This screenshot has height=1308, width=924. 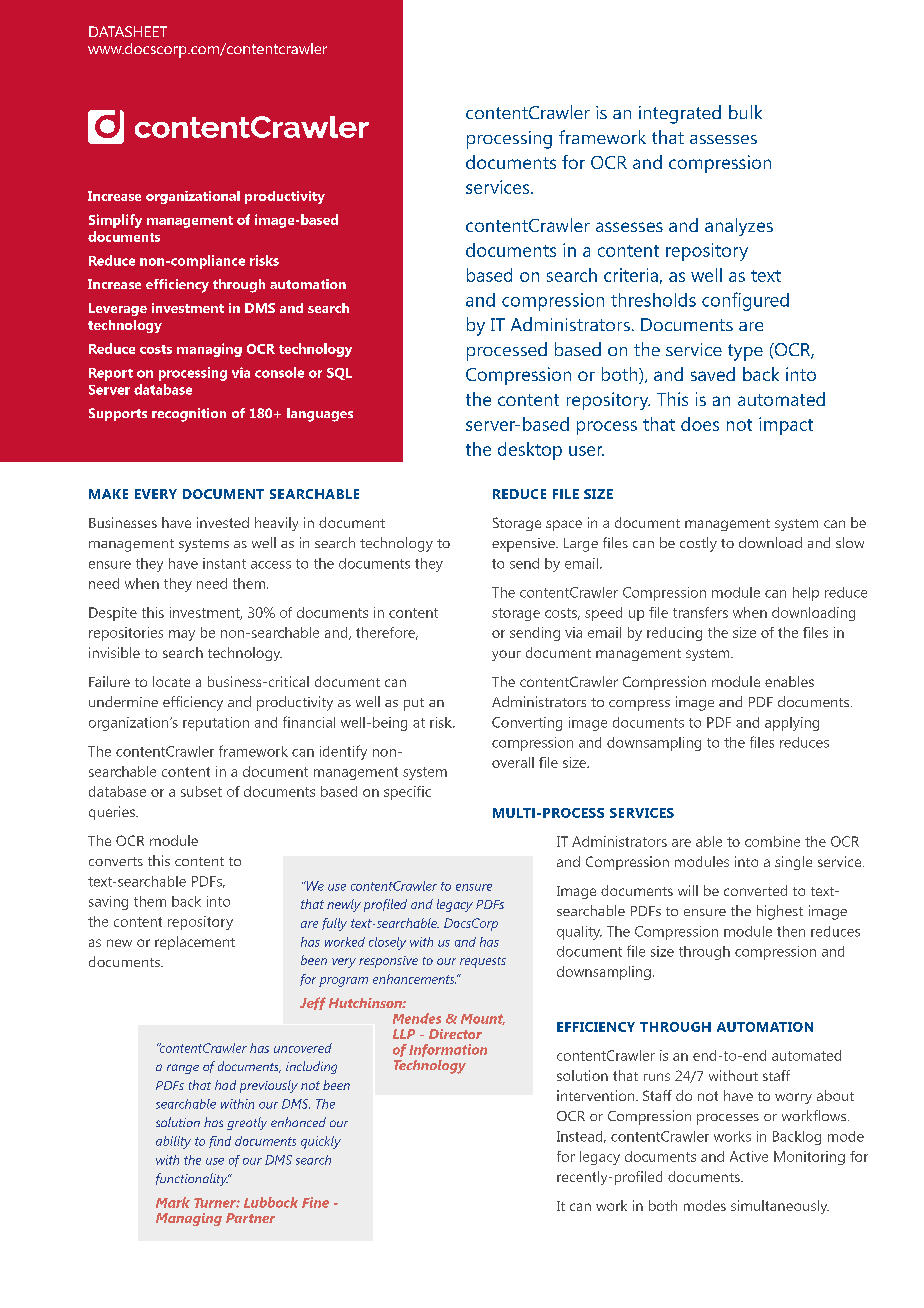 I want to click on Active, so click(x=749, y=1156).
